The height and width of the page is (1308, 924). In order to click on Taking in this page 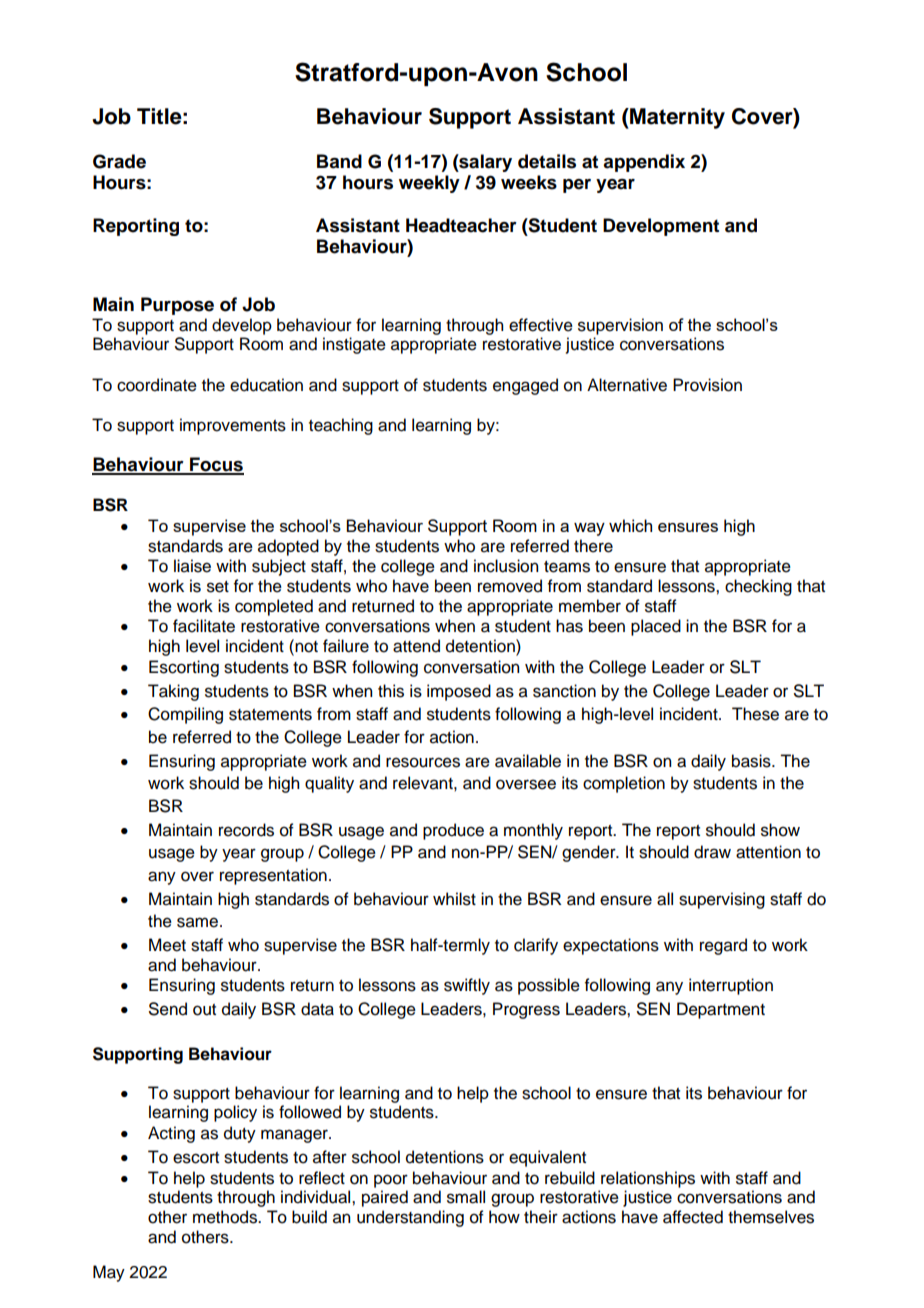, I will do `click(173, 692)`.
